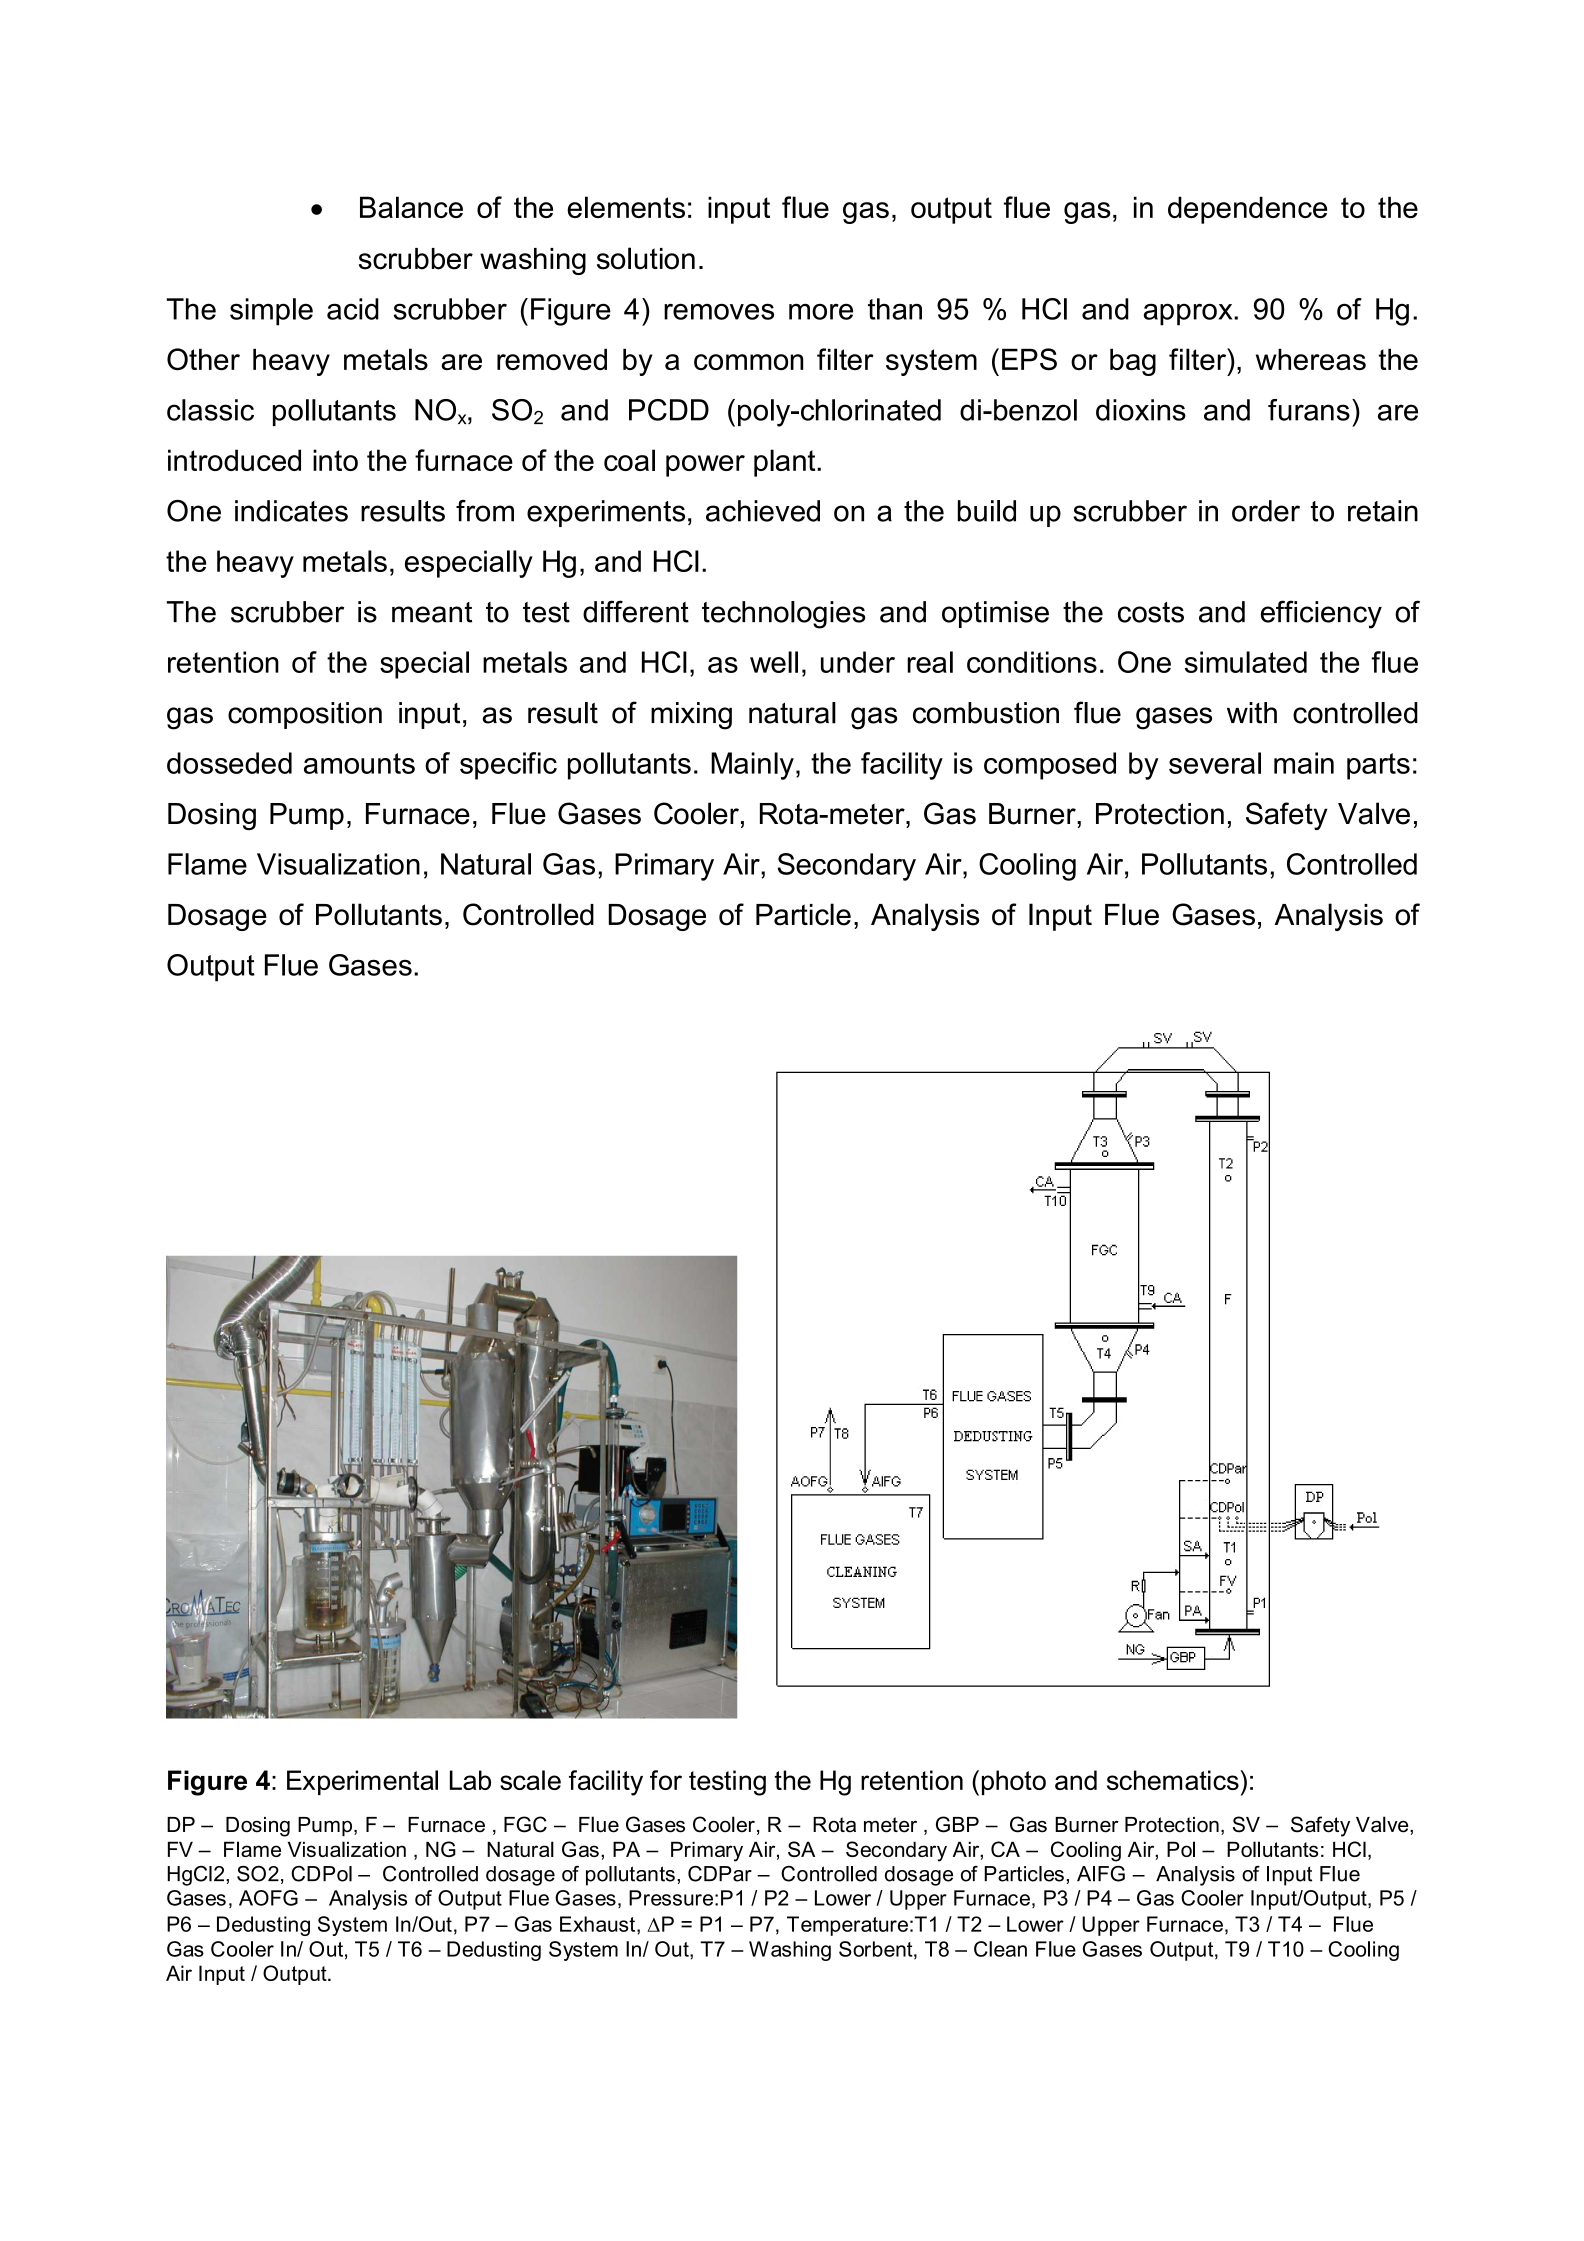 This screenshot has height=2241, width=1584. Describe the element at coordinates (691, 716) in the screenshot. I see `mixing` at that location.
